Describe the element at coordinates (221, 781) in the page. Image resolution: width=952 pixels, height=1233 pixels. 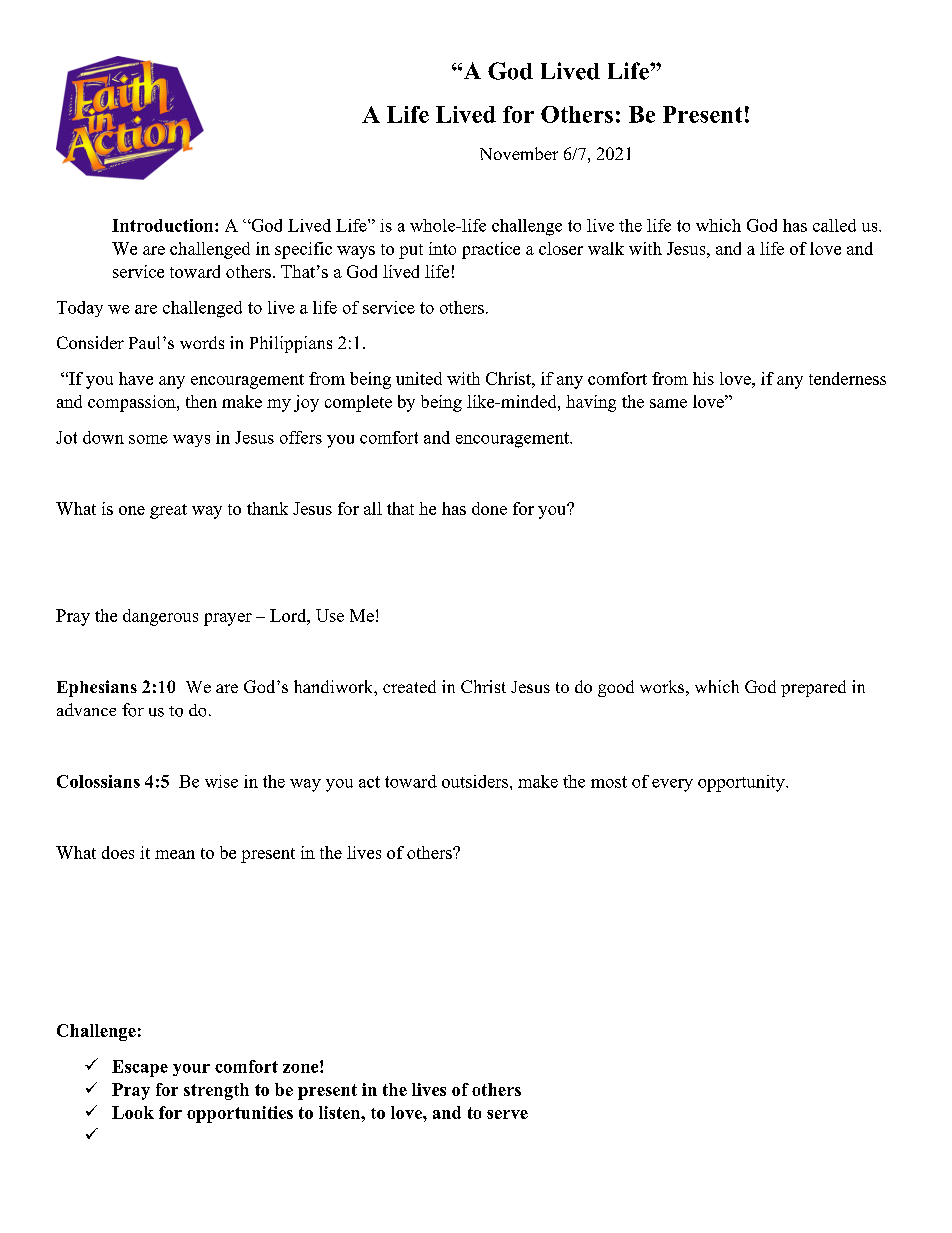
I see `wise` at that location.
